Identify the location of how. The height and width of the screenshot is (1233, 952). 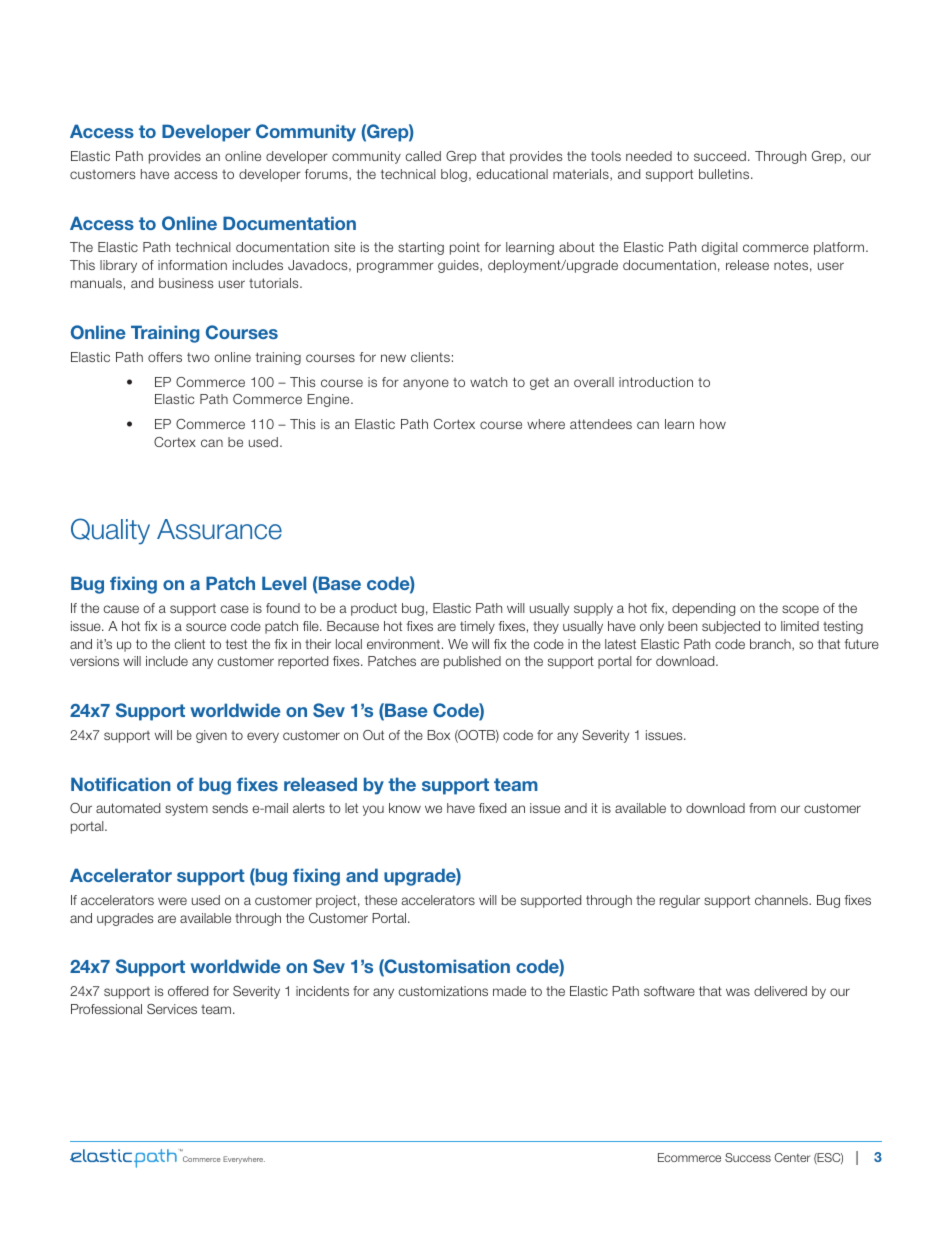
(713, 424).
